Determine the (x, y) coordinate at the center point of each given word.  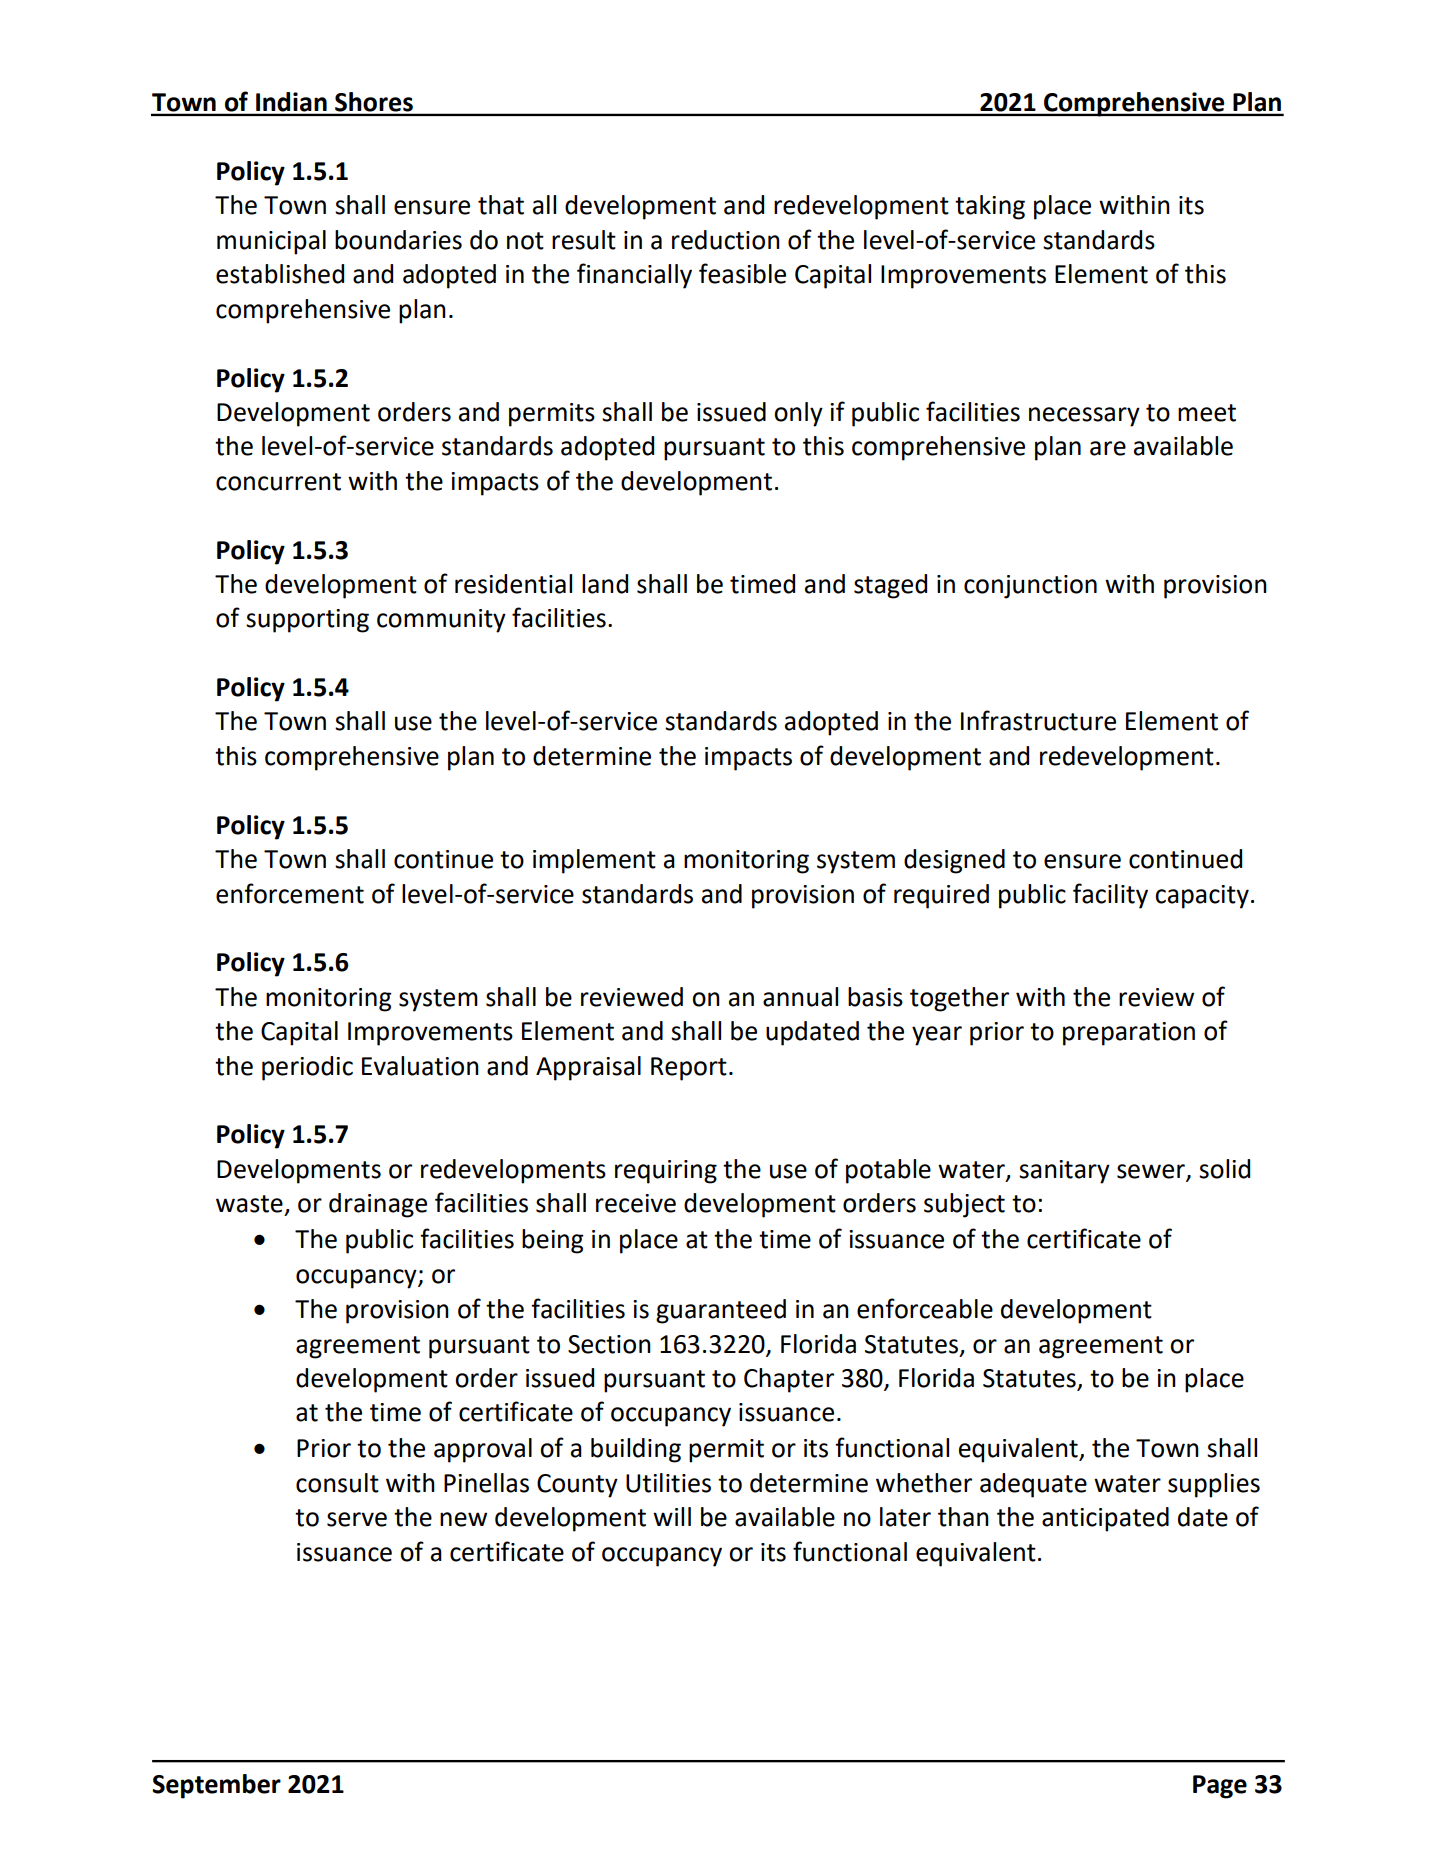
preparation (1129, 1034)
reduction (726, 240)
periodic (307, 1068)
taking (990, 207)
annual (800, 997)
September (216, 1786)
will (672, 1516)
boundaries (398, 240)
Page (1220, 1787)
